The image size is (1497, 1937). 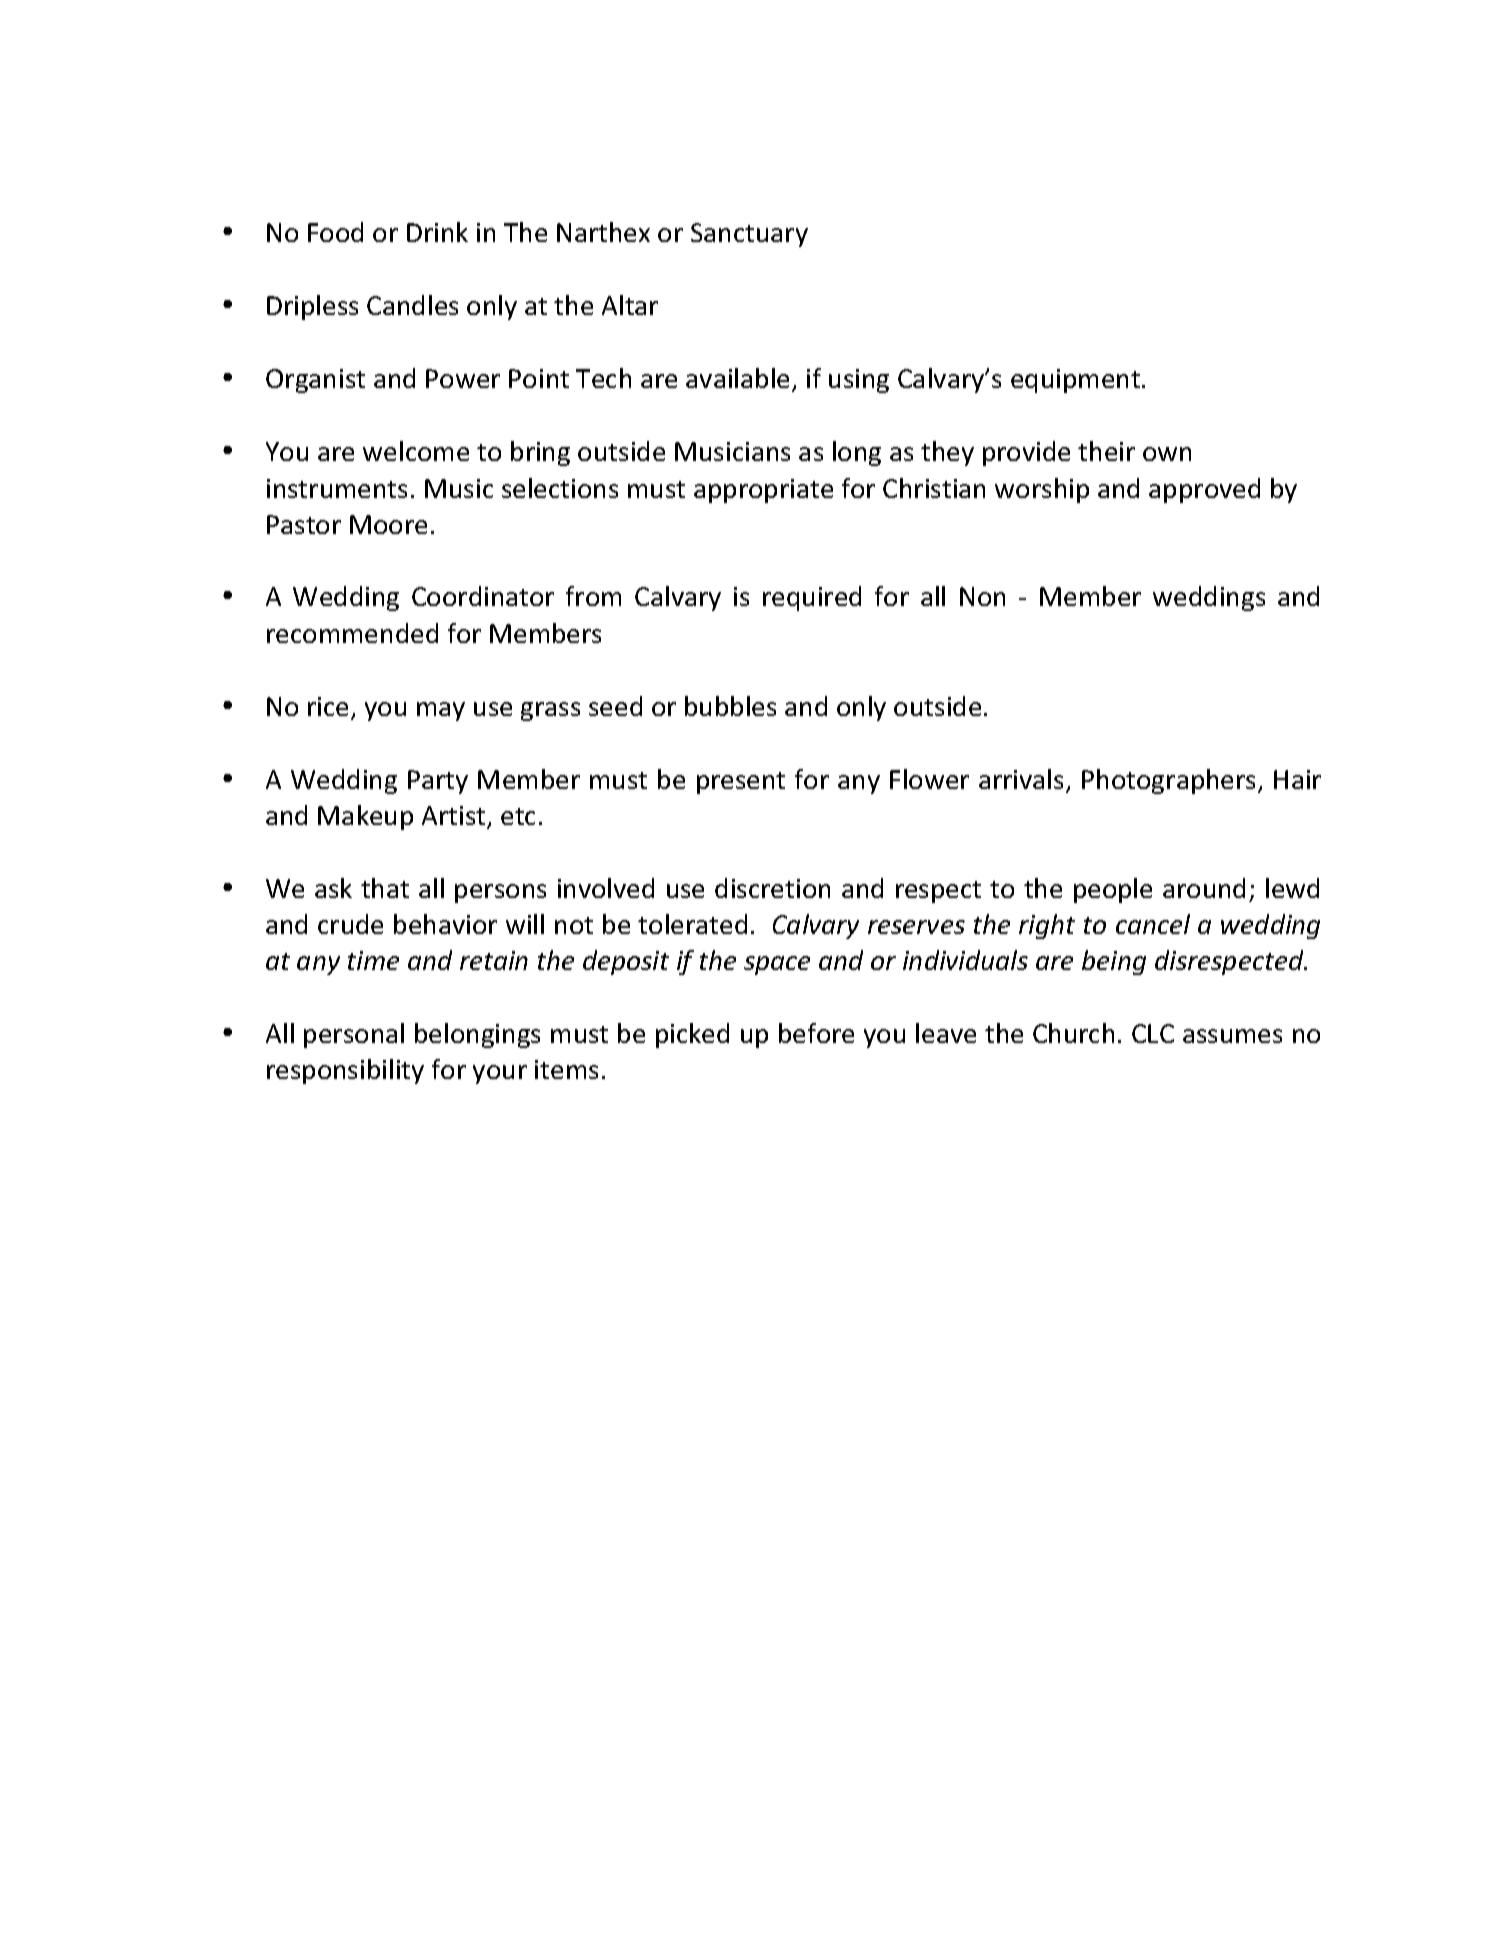 What do you see at coordinates (749, 235) in the screenshot?
I see `Sanctuary` at bounding box center [749, 235].
